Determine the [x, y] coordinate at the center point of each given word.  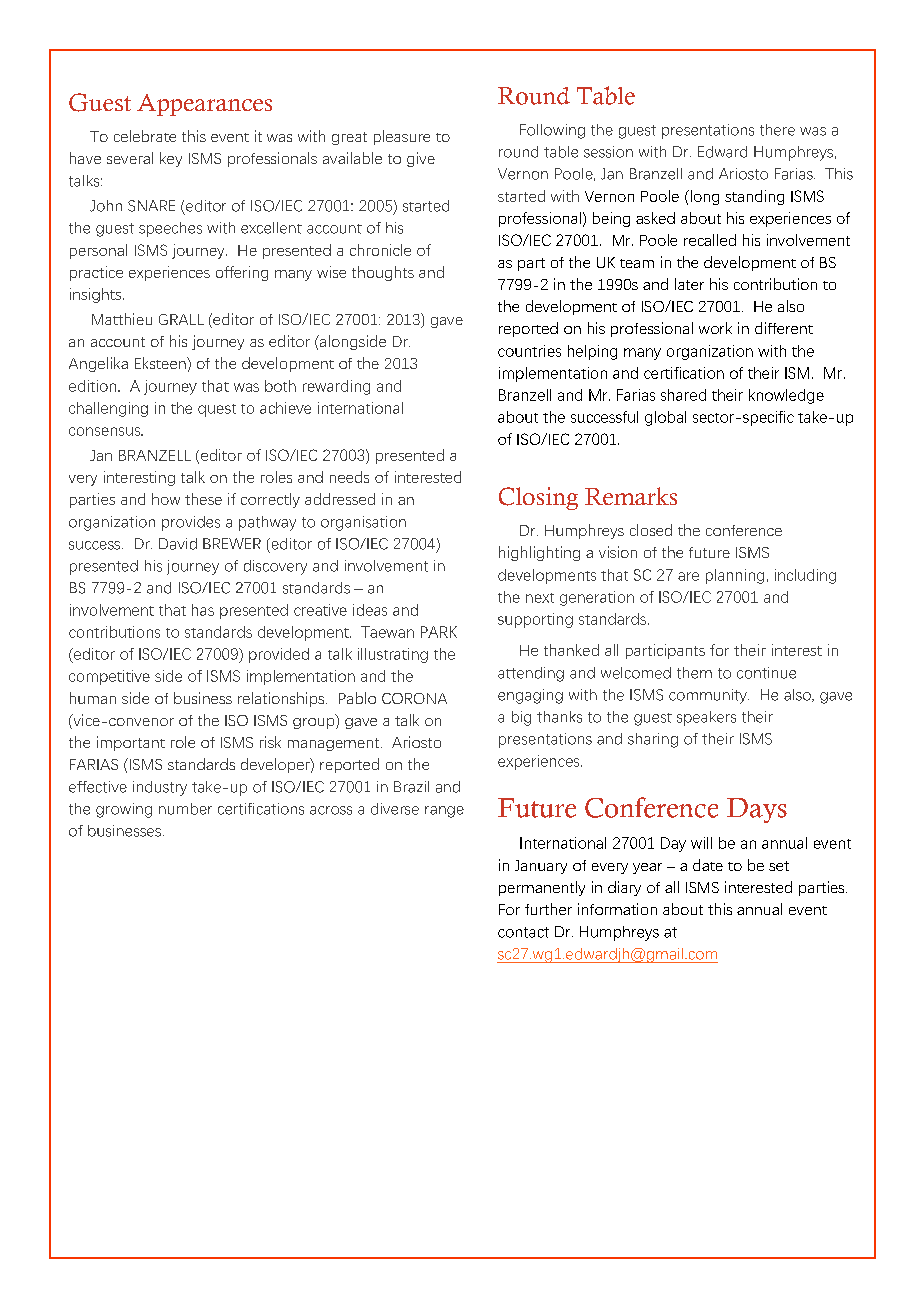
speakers [706, 718]
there [777, 130]
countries [529, 351]
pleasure [402, 137]
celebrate [145, 136]
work [715, 328]
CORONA [414, 698]
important [131, 743]
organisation [363, 523]
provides [191, 523]
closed [651, 530]
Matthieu [122, 319]
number [185, 809]
